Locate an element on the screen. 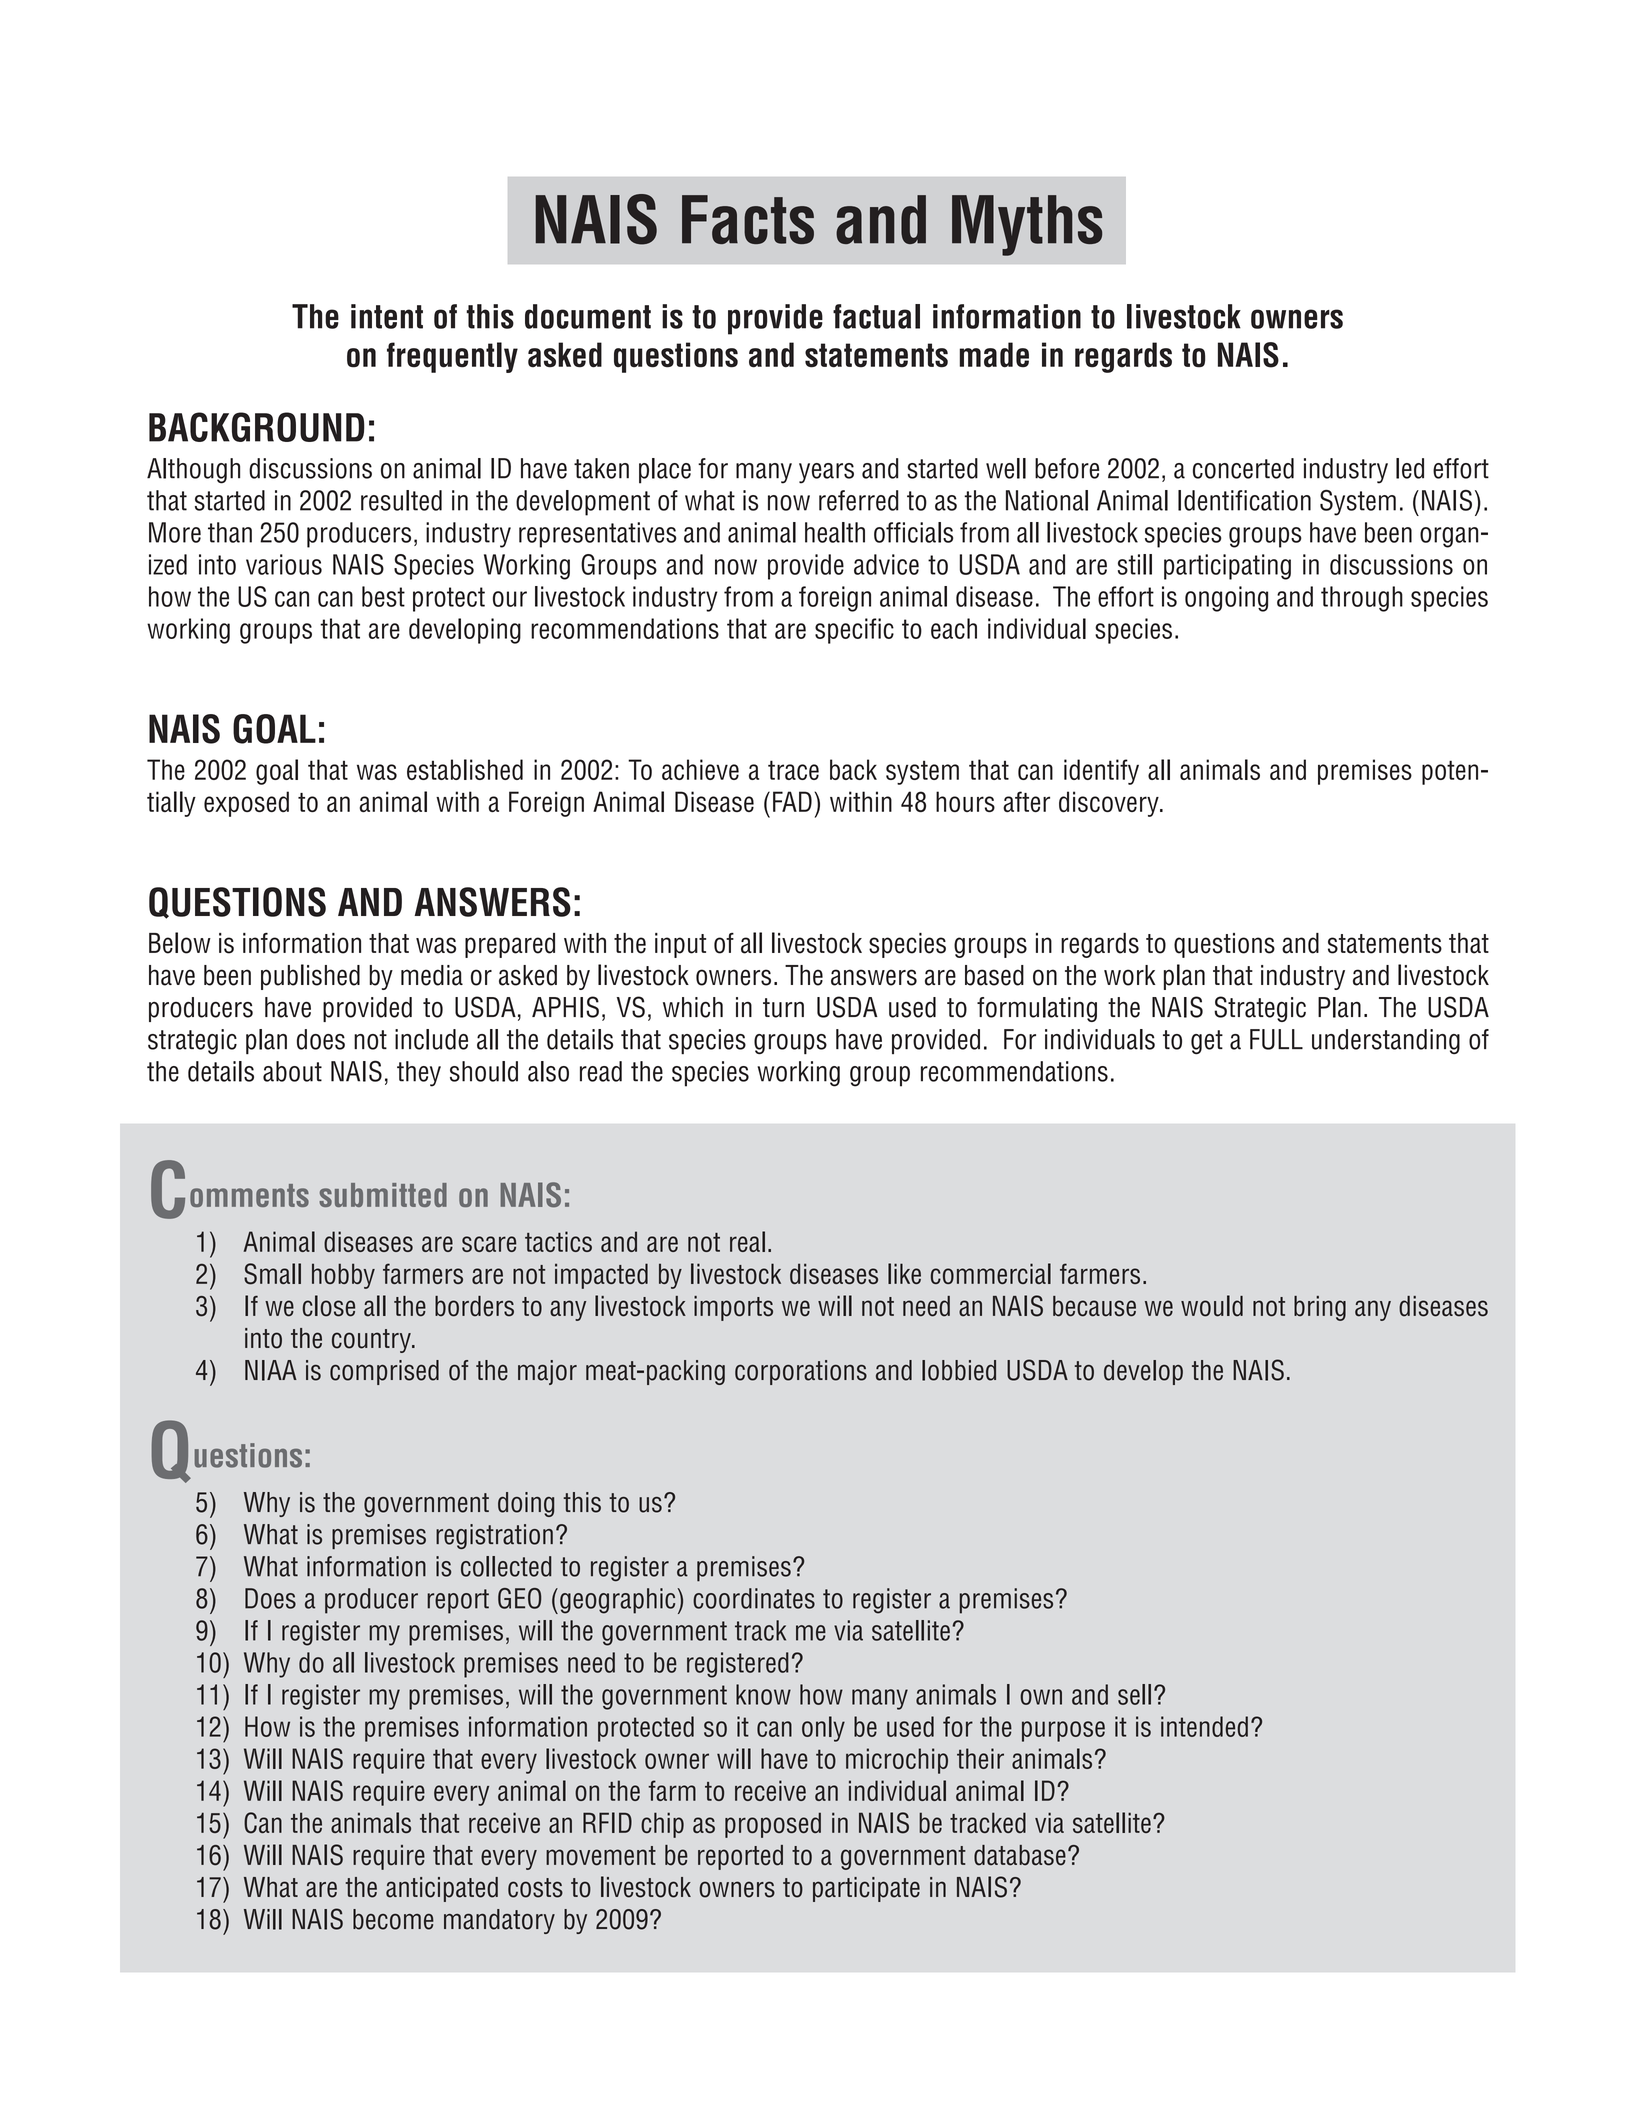  intent is located at coordinates (387, 316).
